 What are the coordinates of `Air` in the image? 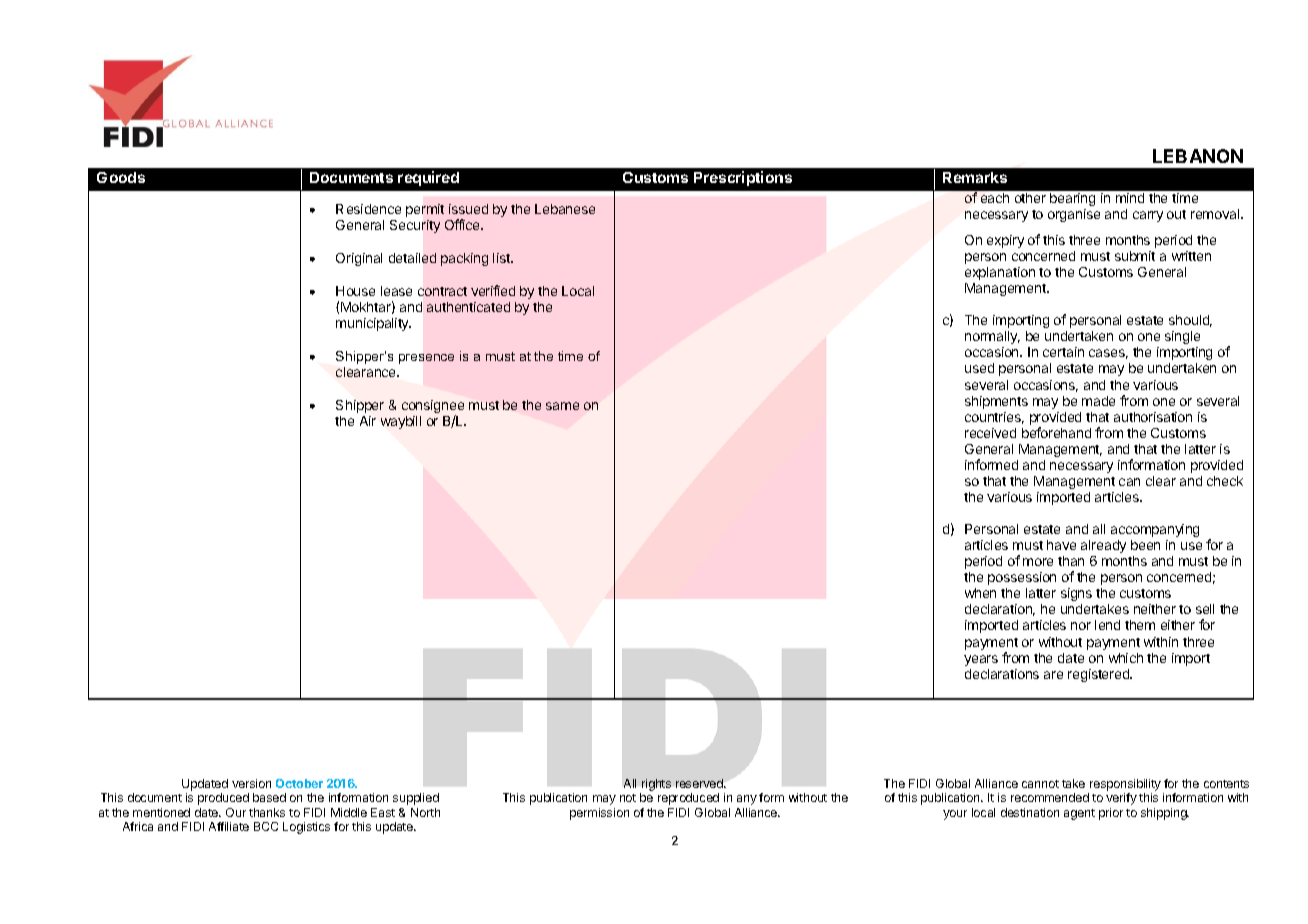 It's located at (368, 421).
